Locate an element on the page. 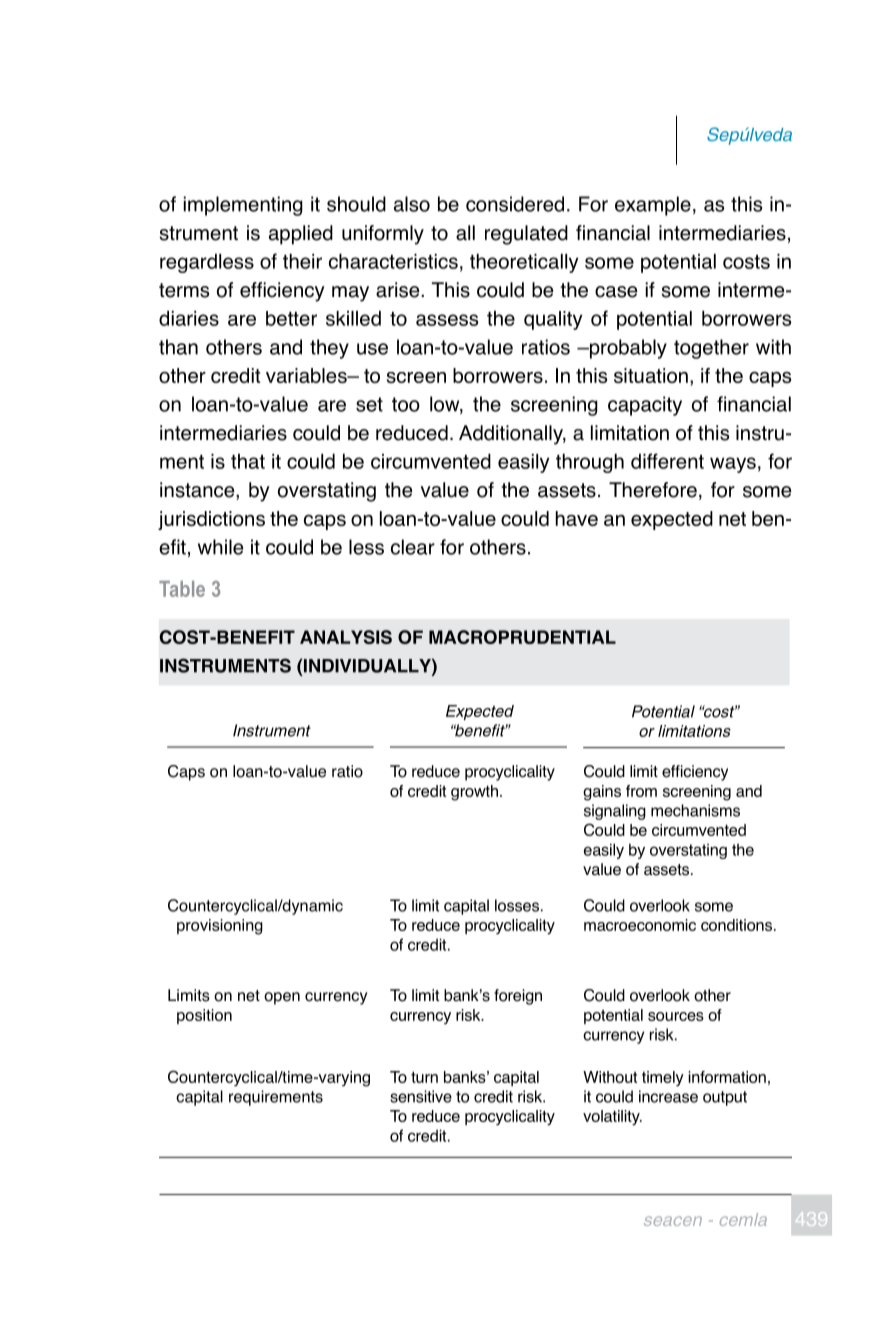 The width and height of the image is (896, 1331). example is located at coordinates (653, 206).
